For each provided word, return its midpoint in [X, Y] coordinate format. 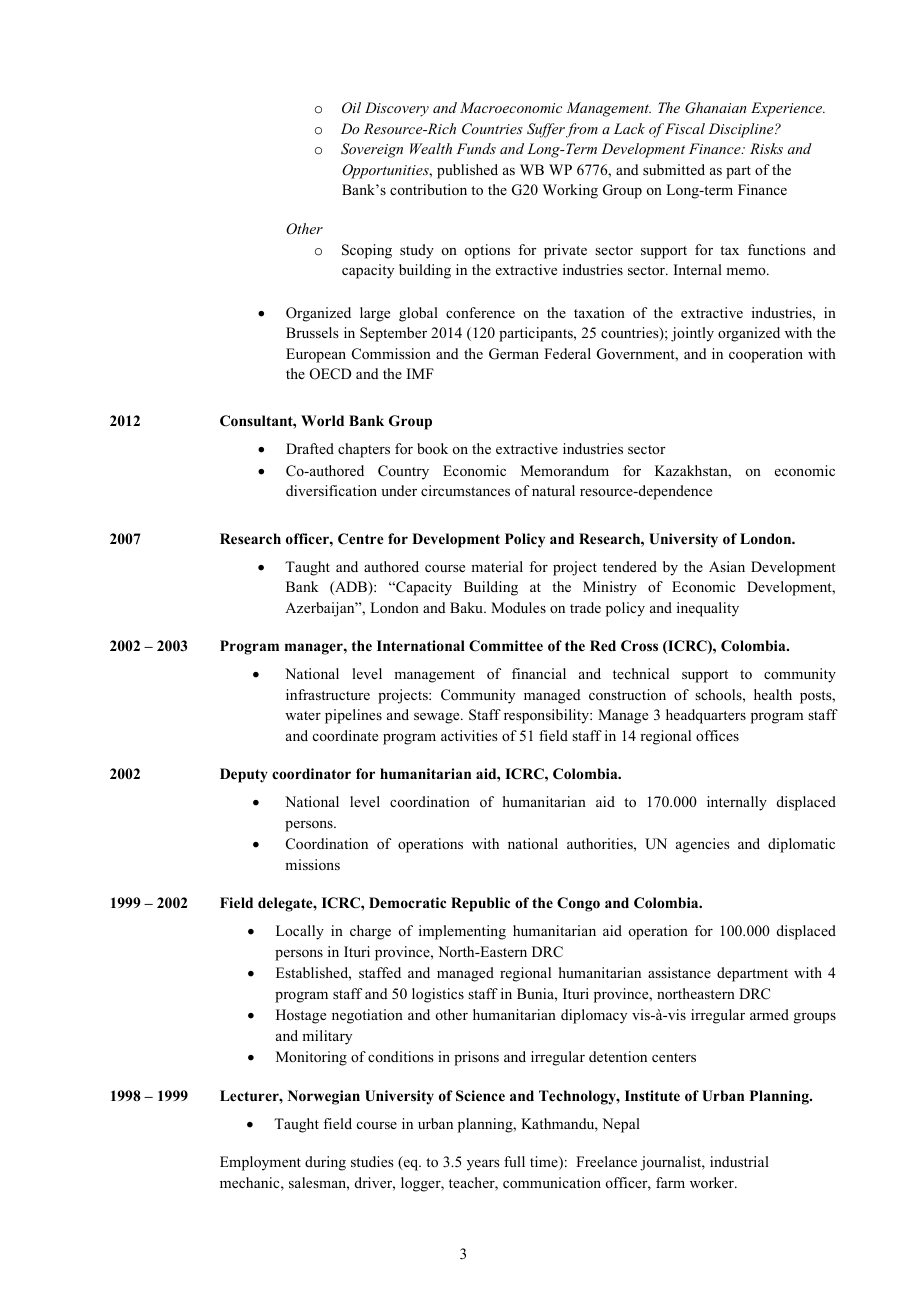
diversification [331, 490]
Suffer [546, 130]
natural [553, 490]
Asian [727, 566]
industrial [739, 1161]
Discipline [742, 130]
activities [469, 735]
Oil [351, 108]
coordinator [311, 774]
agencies [703, 845]
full [514, 1161]
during [325, 1163]
